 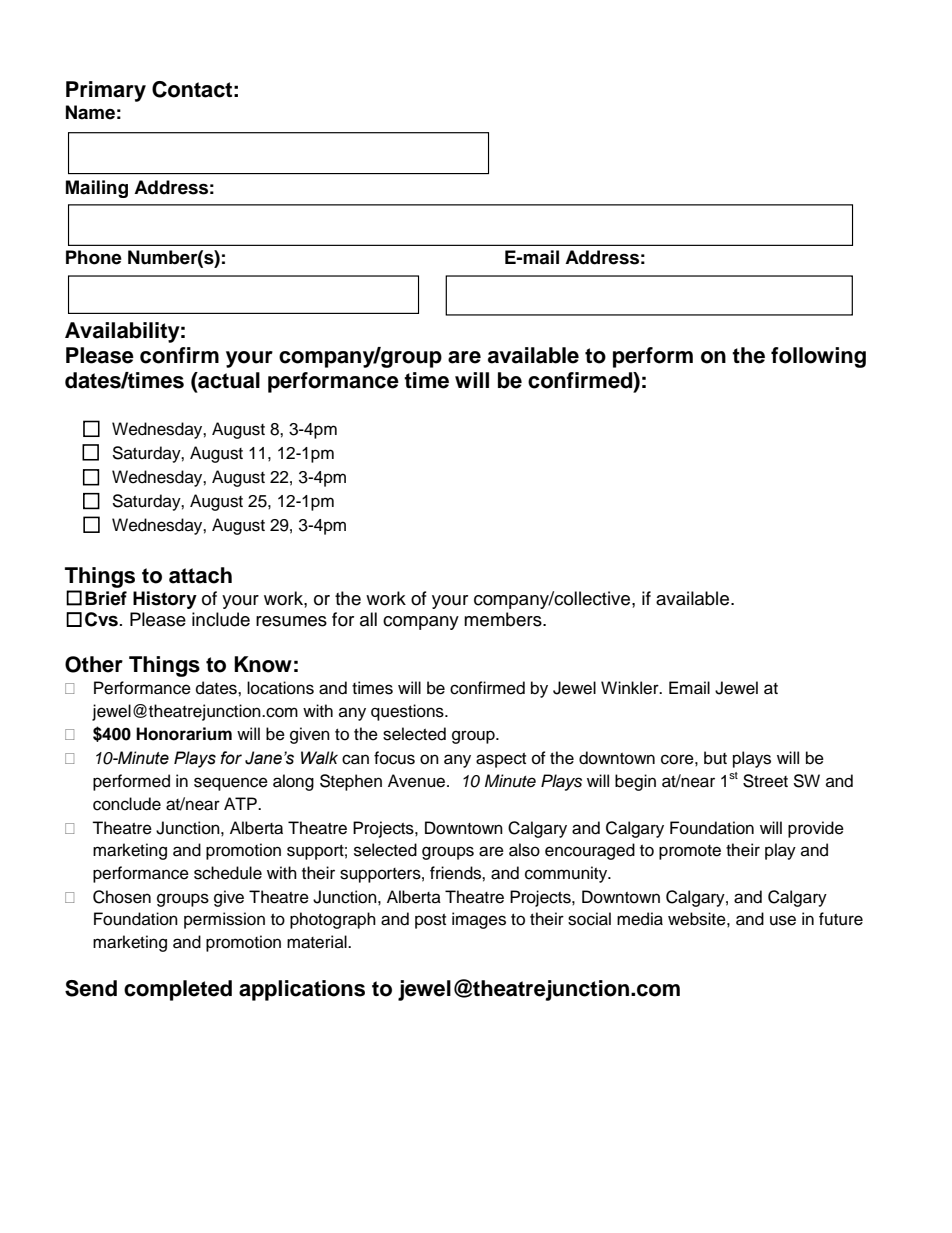 I want to click on aspect, so click(x=501, y=760).
